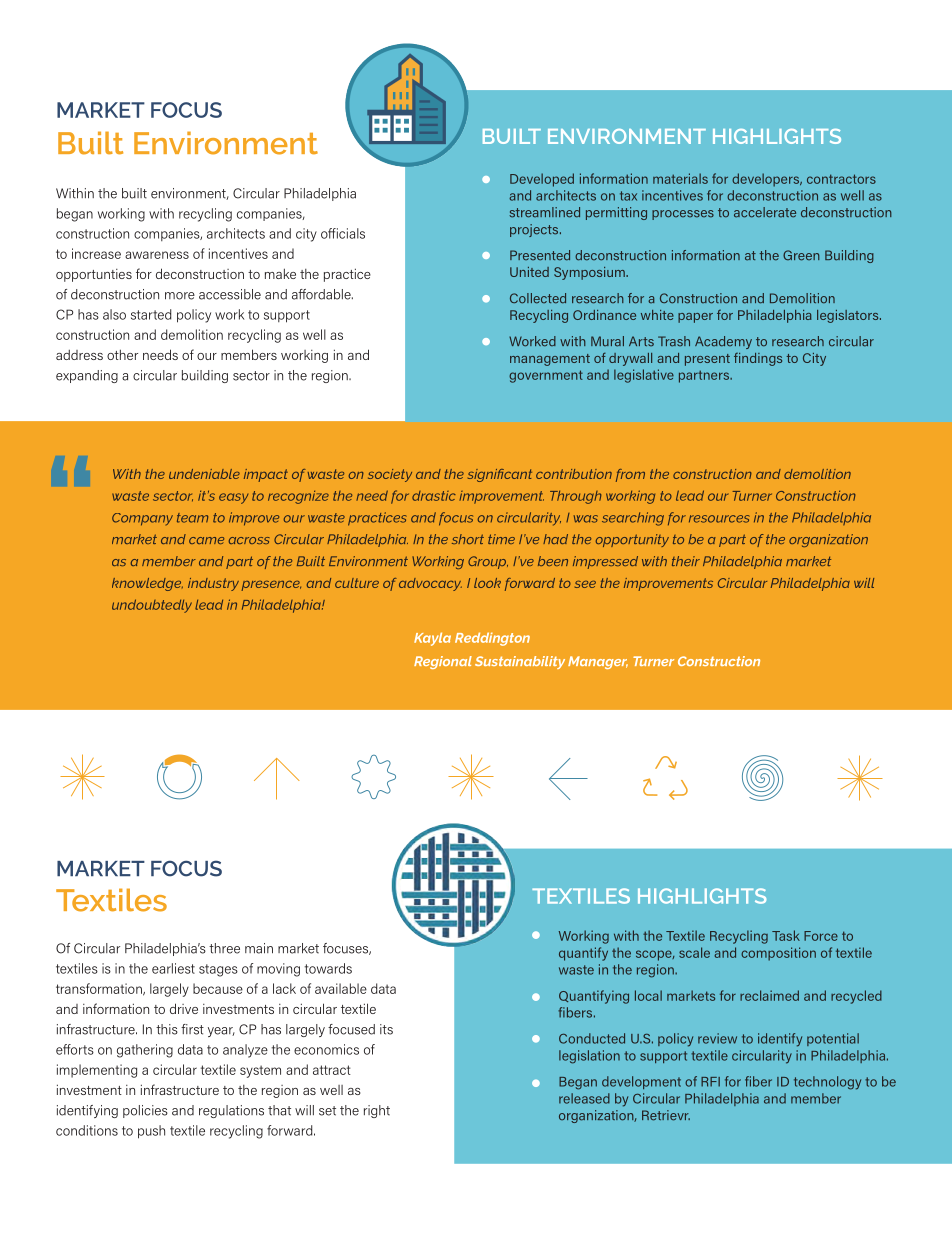  What do you see at coordinates (249, 540) in the image?
I see `across` at bounding box center [249, 540].
